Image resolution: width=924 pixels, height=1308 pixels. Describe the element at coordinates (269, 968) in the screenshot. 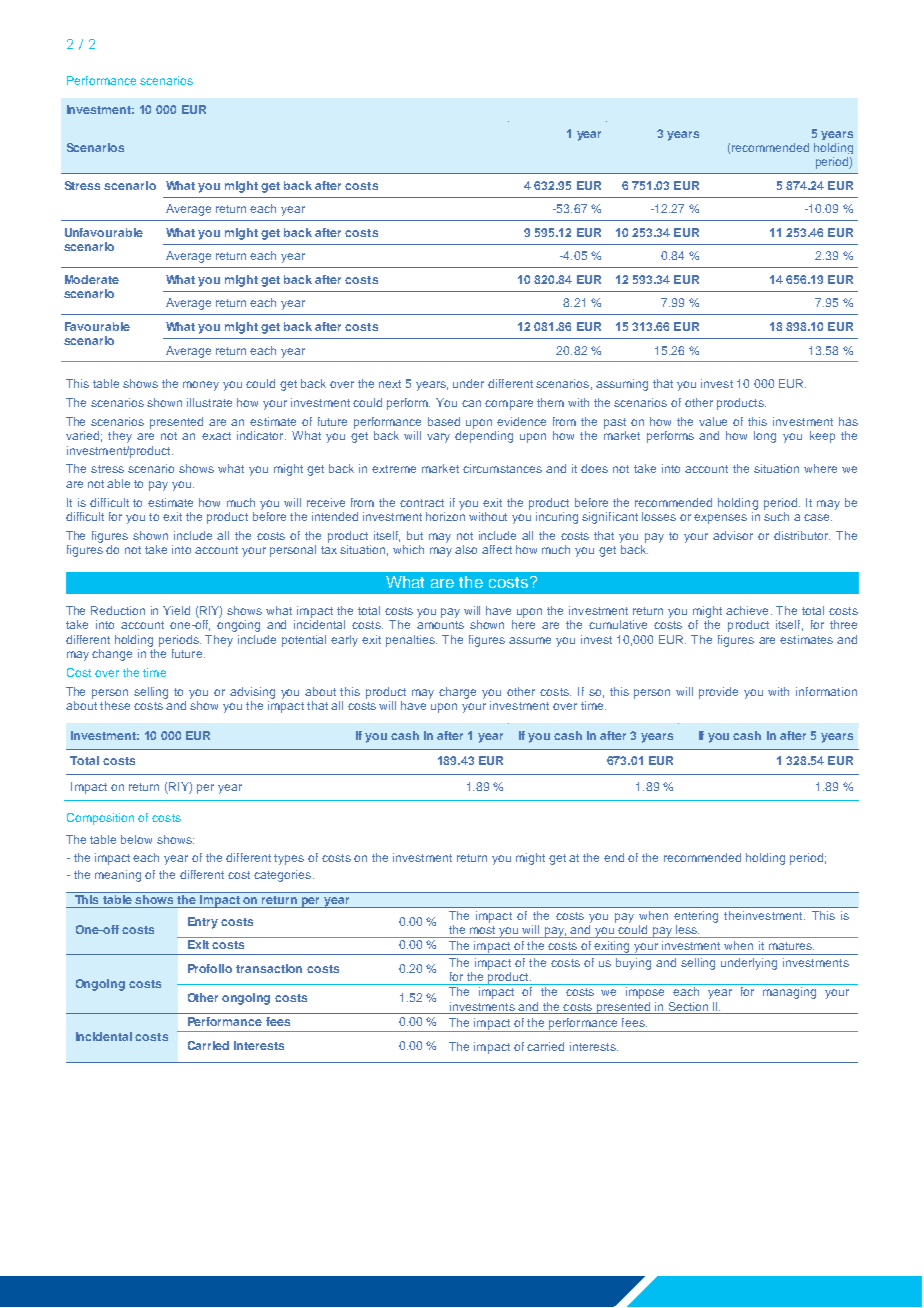

I see `transaction` at that location.
